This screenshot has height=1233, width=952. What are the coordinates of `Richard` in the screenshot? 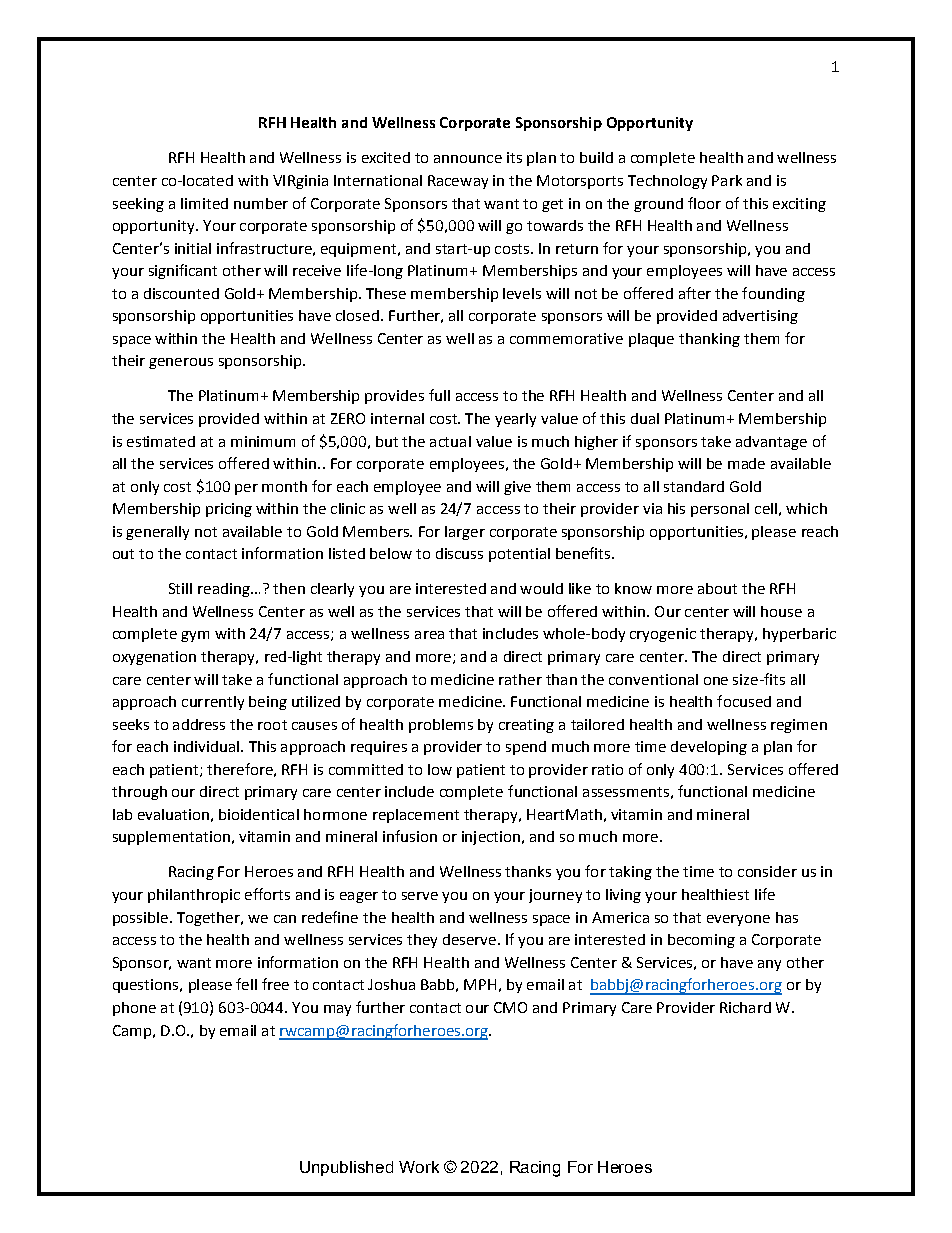 It's located at (745, 1007).
